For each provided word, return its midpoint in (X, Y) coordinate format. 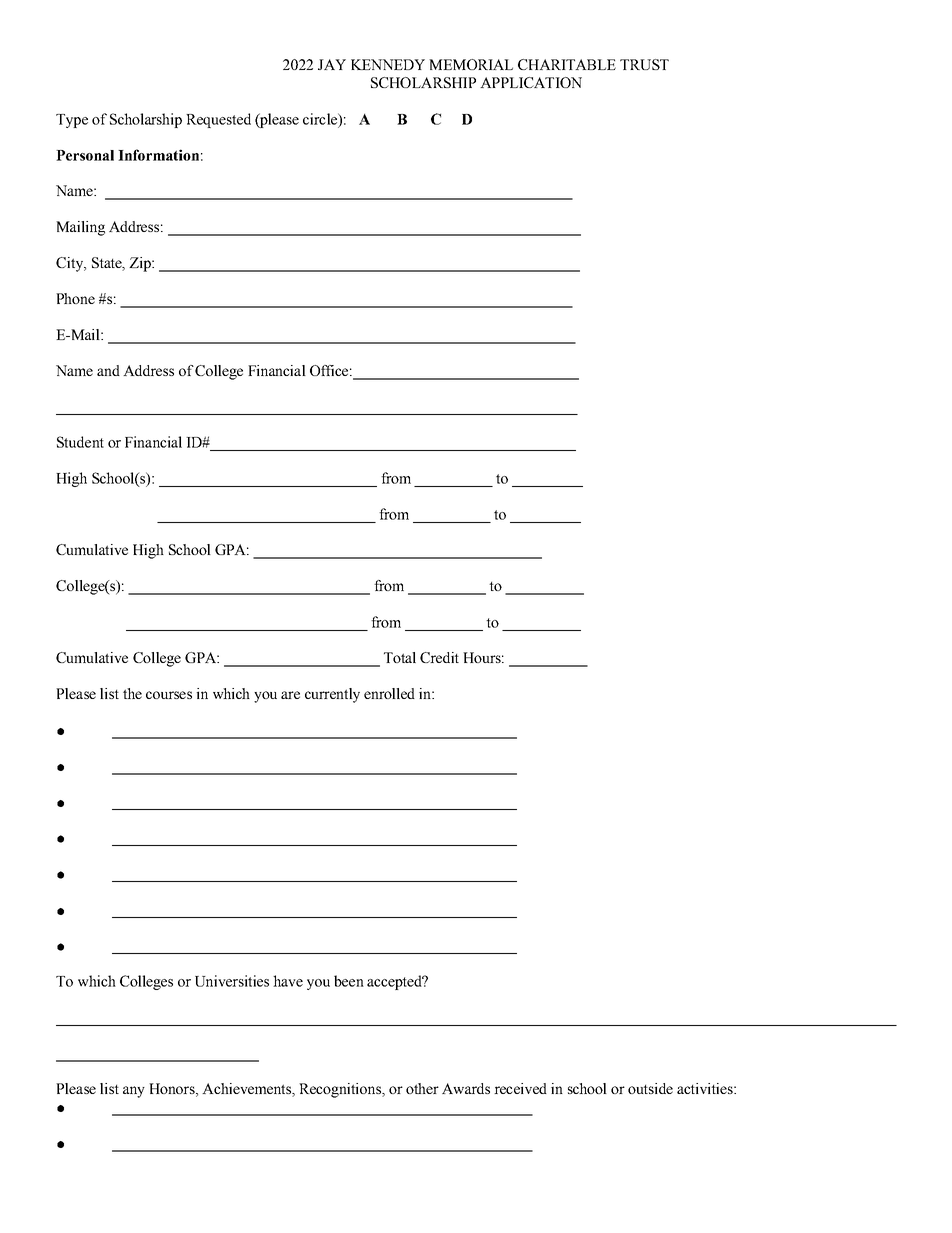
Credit (439, 657)
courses (169, 695)
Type (72, 121)
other (422, 1088)
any (134, 1092)
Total (400, 657)
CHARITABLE (567, 64)
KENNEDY (388, 64)
